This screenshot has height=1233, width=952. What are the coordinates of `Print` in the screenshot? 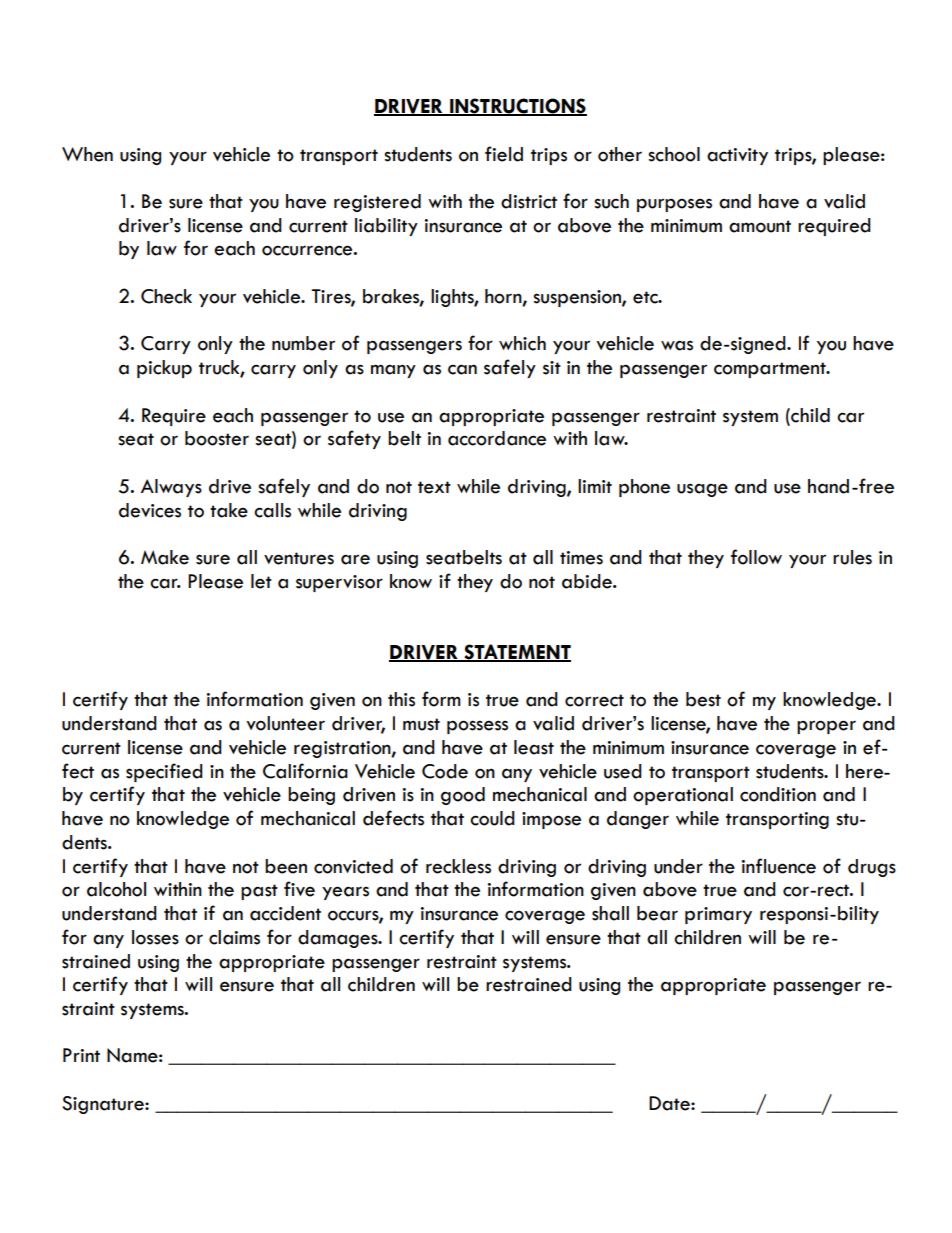 It's located at (81, 1055).
